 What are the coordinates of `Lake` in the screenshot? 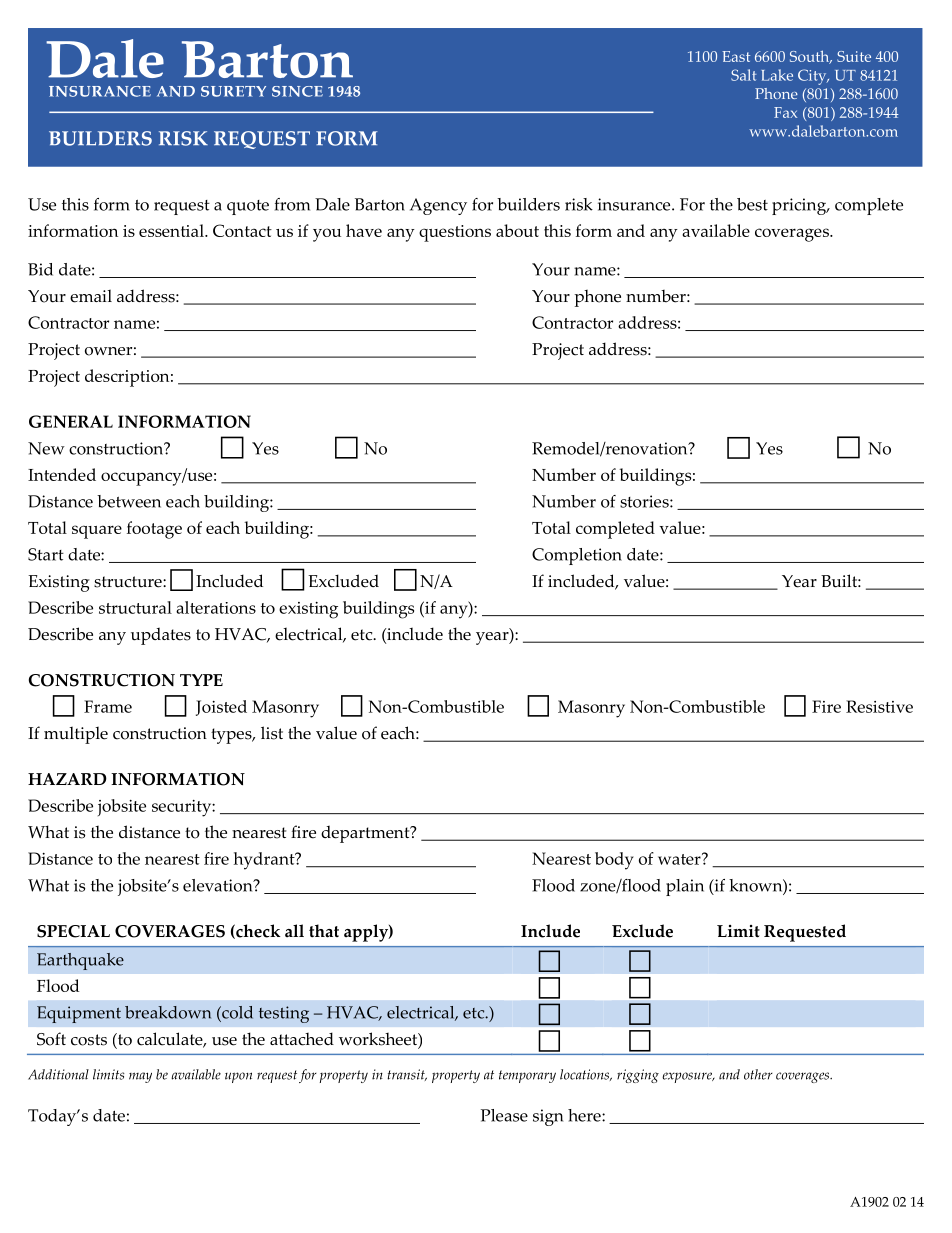 It's located at (777, 75).
